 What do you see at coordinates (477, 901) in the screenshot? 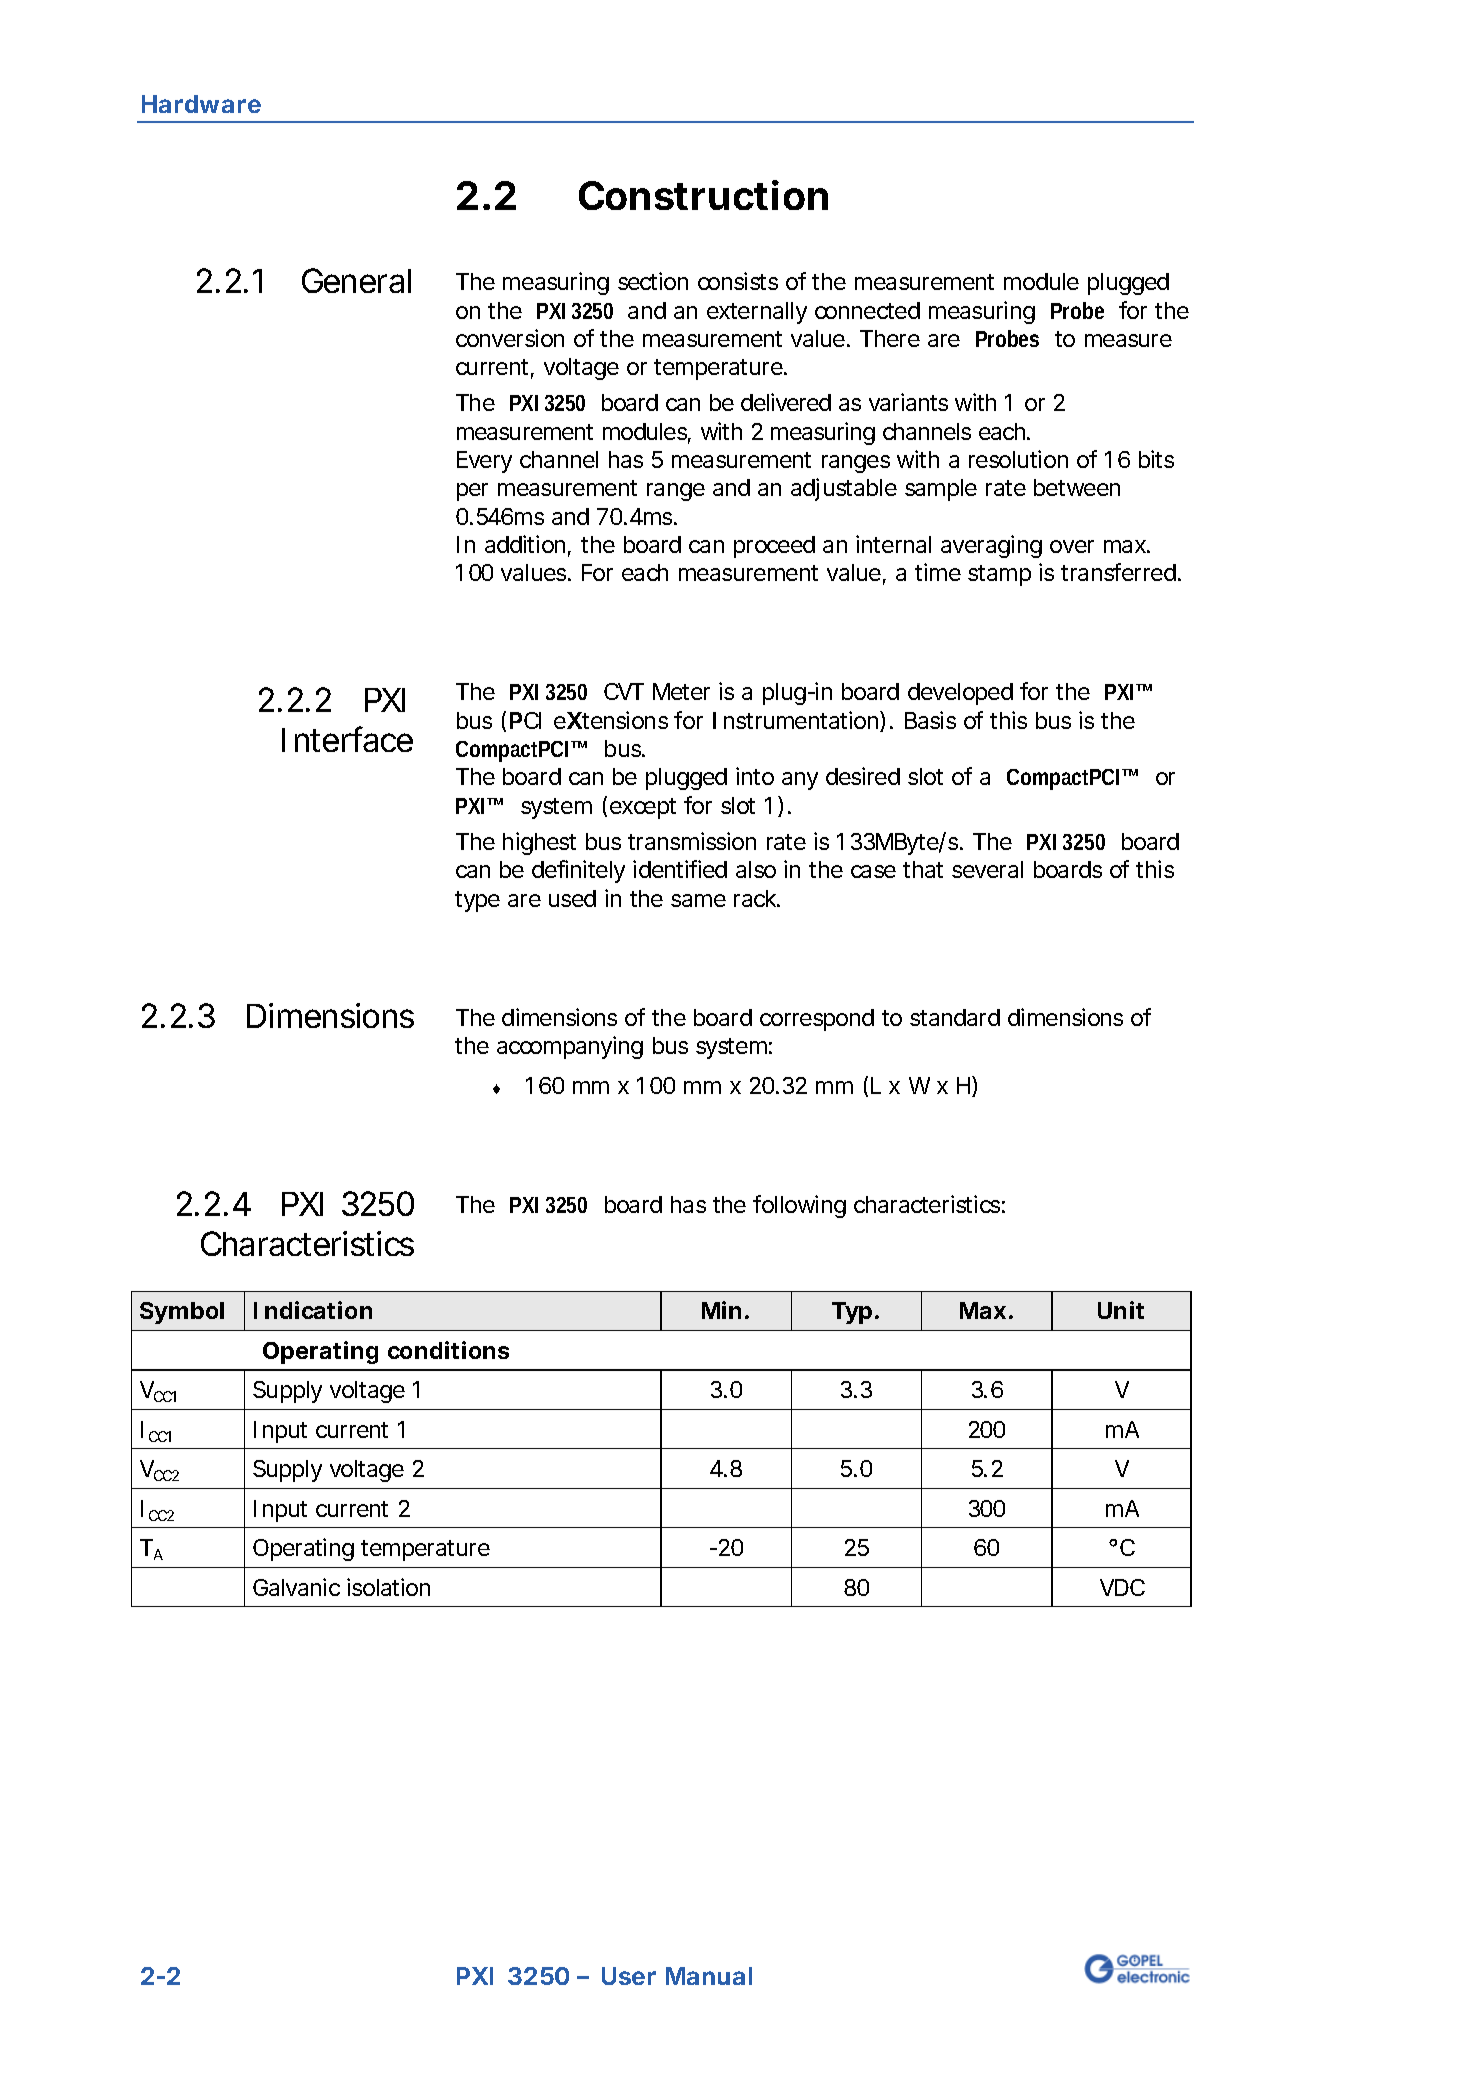
I see `type` at bounding box center [477, 901].
